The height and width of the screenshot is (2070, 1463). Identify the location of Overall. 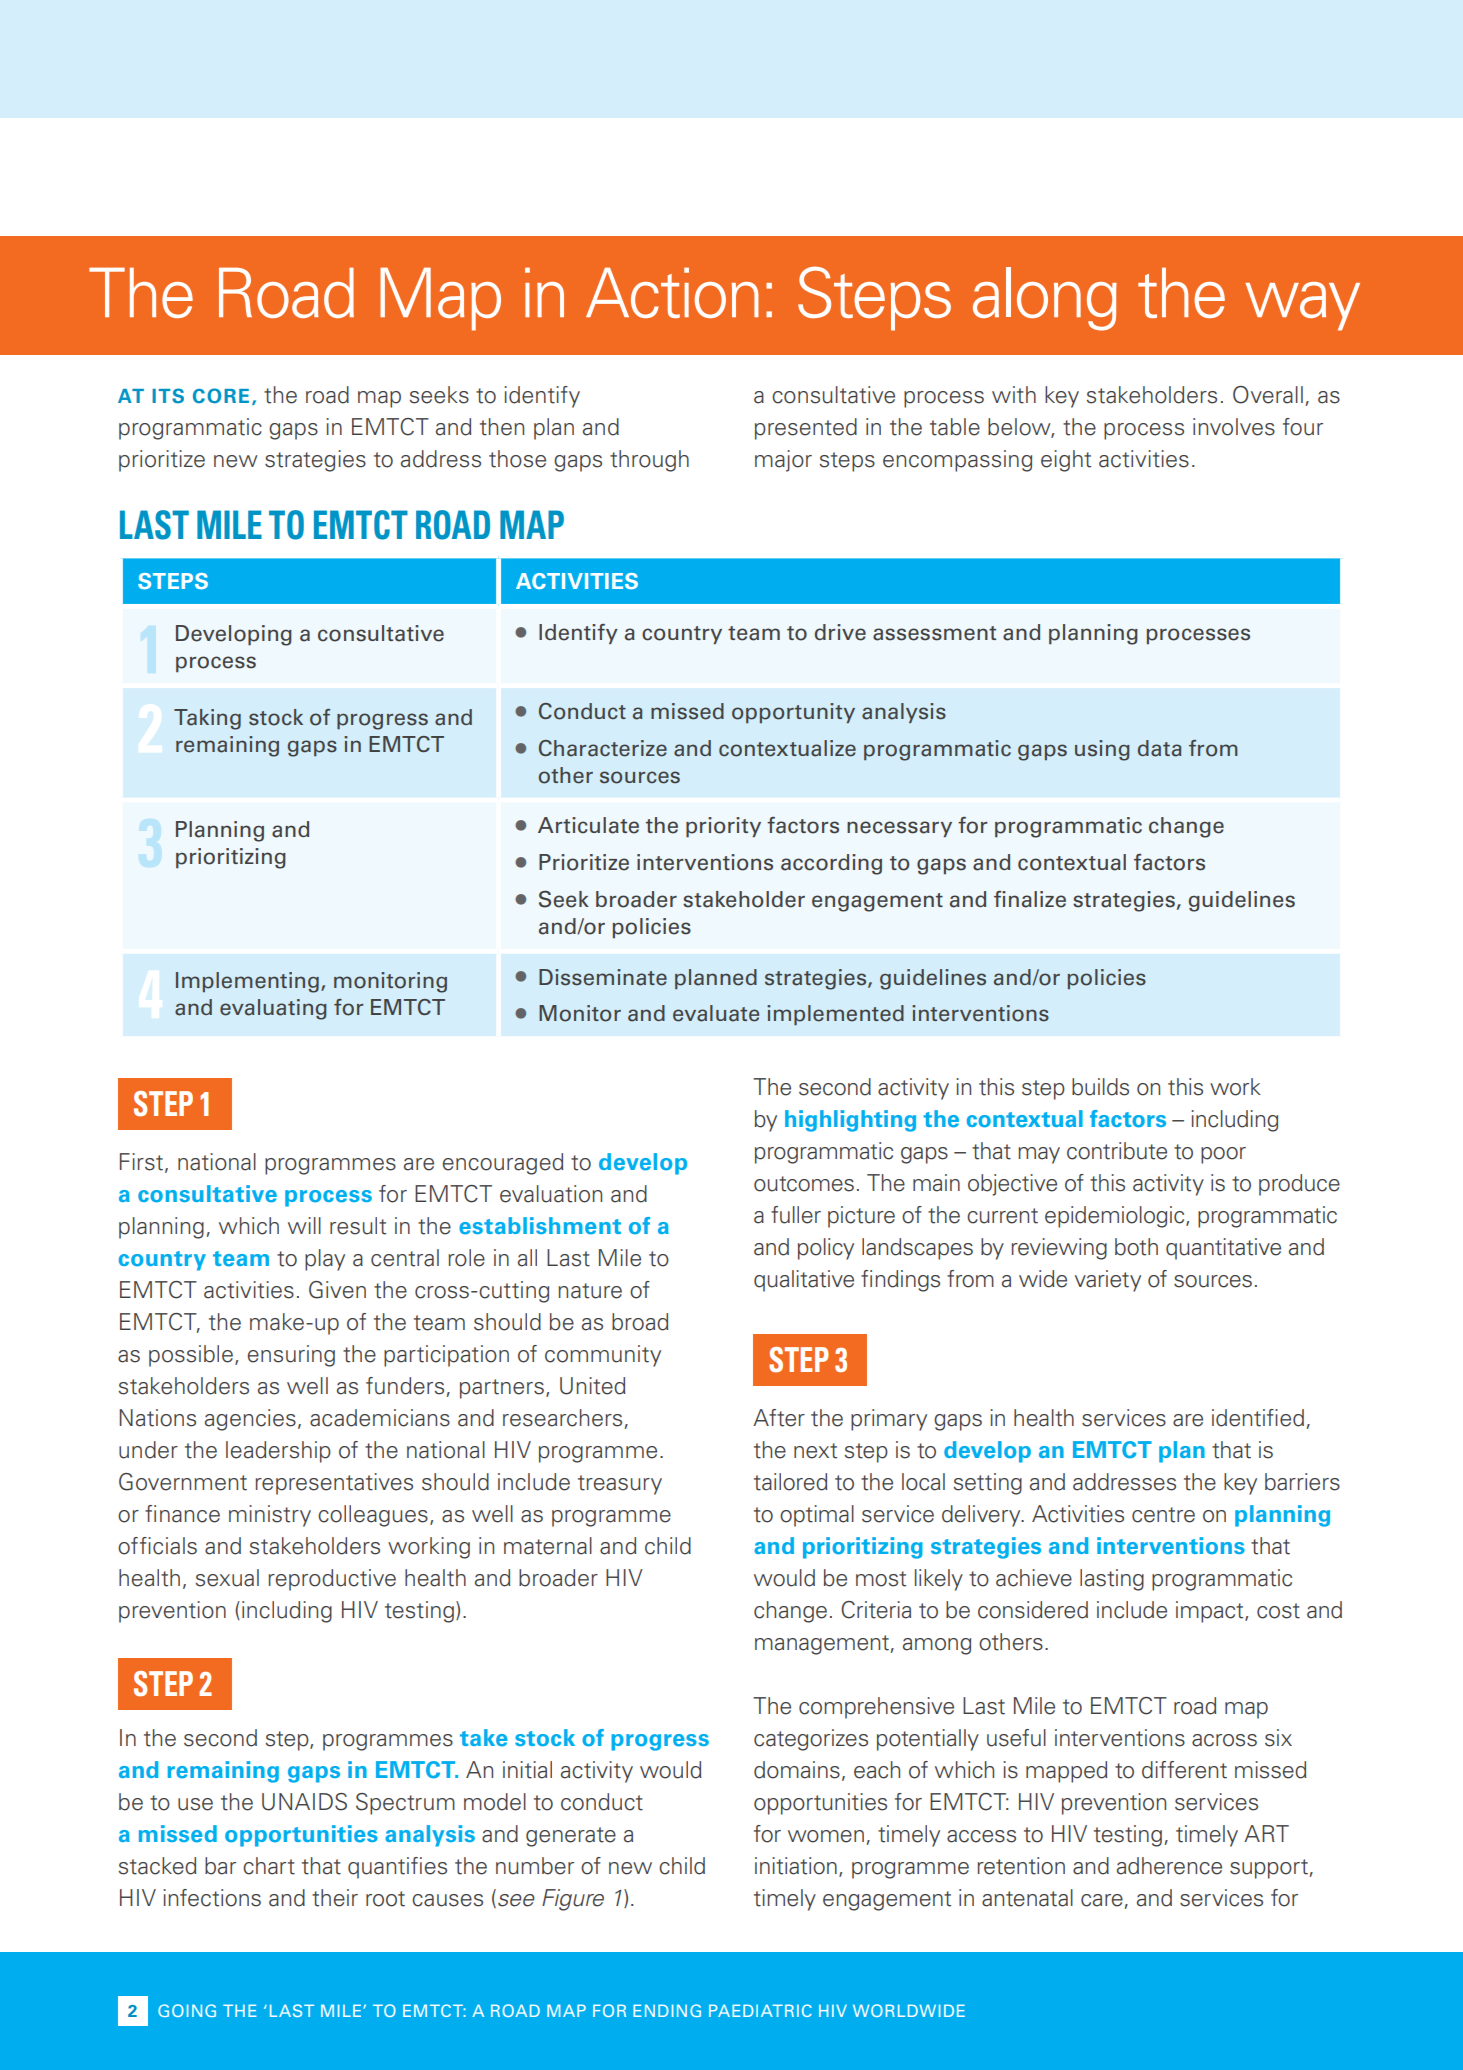
(1268, 395).
